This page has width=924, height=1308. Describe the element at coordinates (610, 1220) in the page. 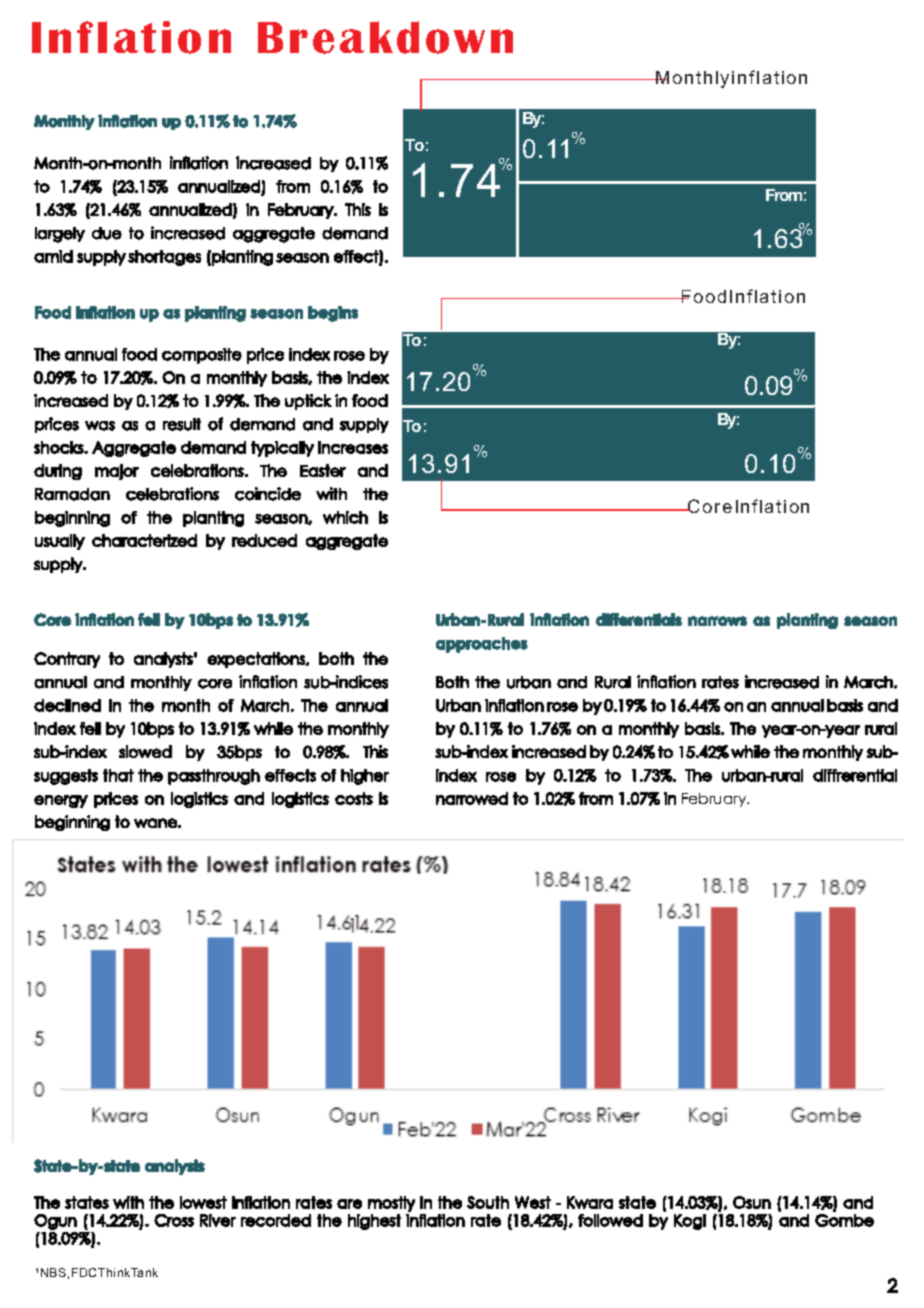

I see `followed` at that location.
